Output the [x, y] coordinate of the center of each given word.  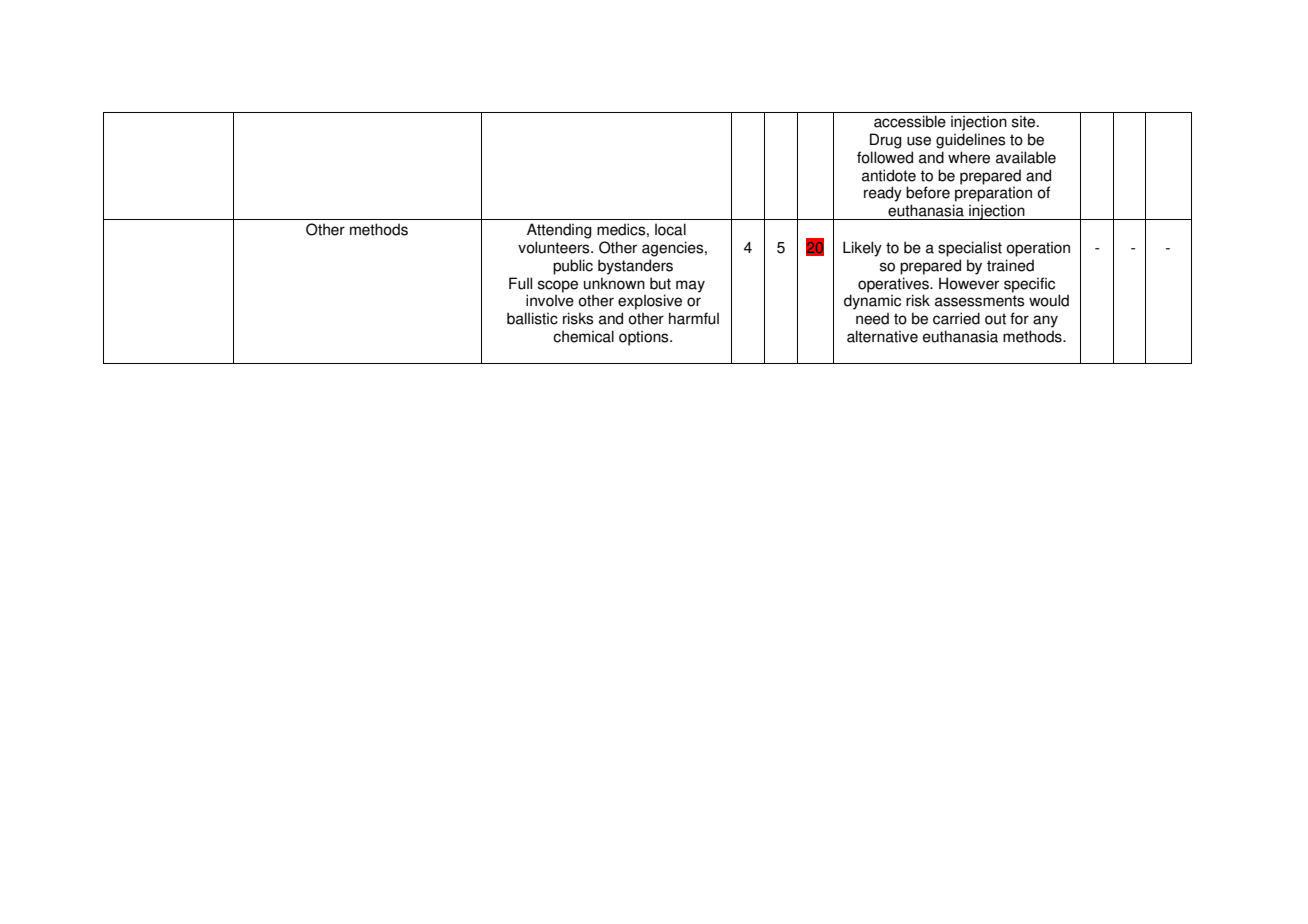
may [690, 286]
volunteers [555, 247]
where [969, 157]
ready [883, 194]
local [670, 229]
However [969, 283]
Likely [862, 249]
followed [885, 157]
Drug [886, 141]
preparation [993, 194]
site [1025, 121]
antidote [889, 175]
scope [558, 286]
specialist [970, 249]
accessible [910, 121]
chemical [583, 336]
